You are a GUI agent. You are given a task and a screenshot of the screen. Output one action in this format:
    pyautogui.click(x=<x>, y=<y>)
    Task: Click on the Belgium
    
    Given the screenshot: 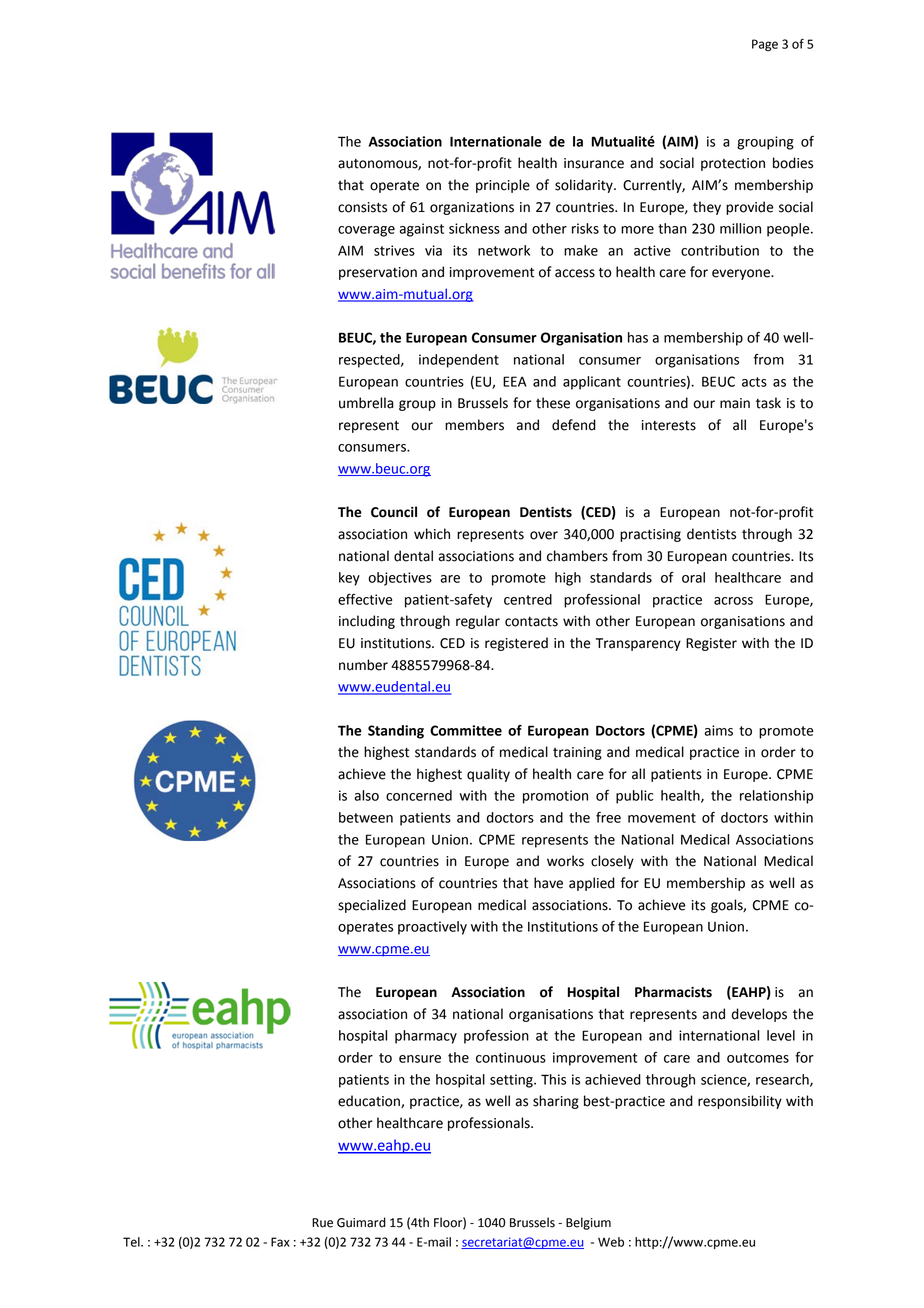 What is the action you would take?
    pyautogui.click(x=588, y=1223)
